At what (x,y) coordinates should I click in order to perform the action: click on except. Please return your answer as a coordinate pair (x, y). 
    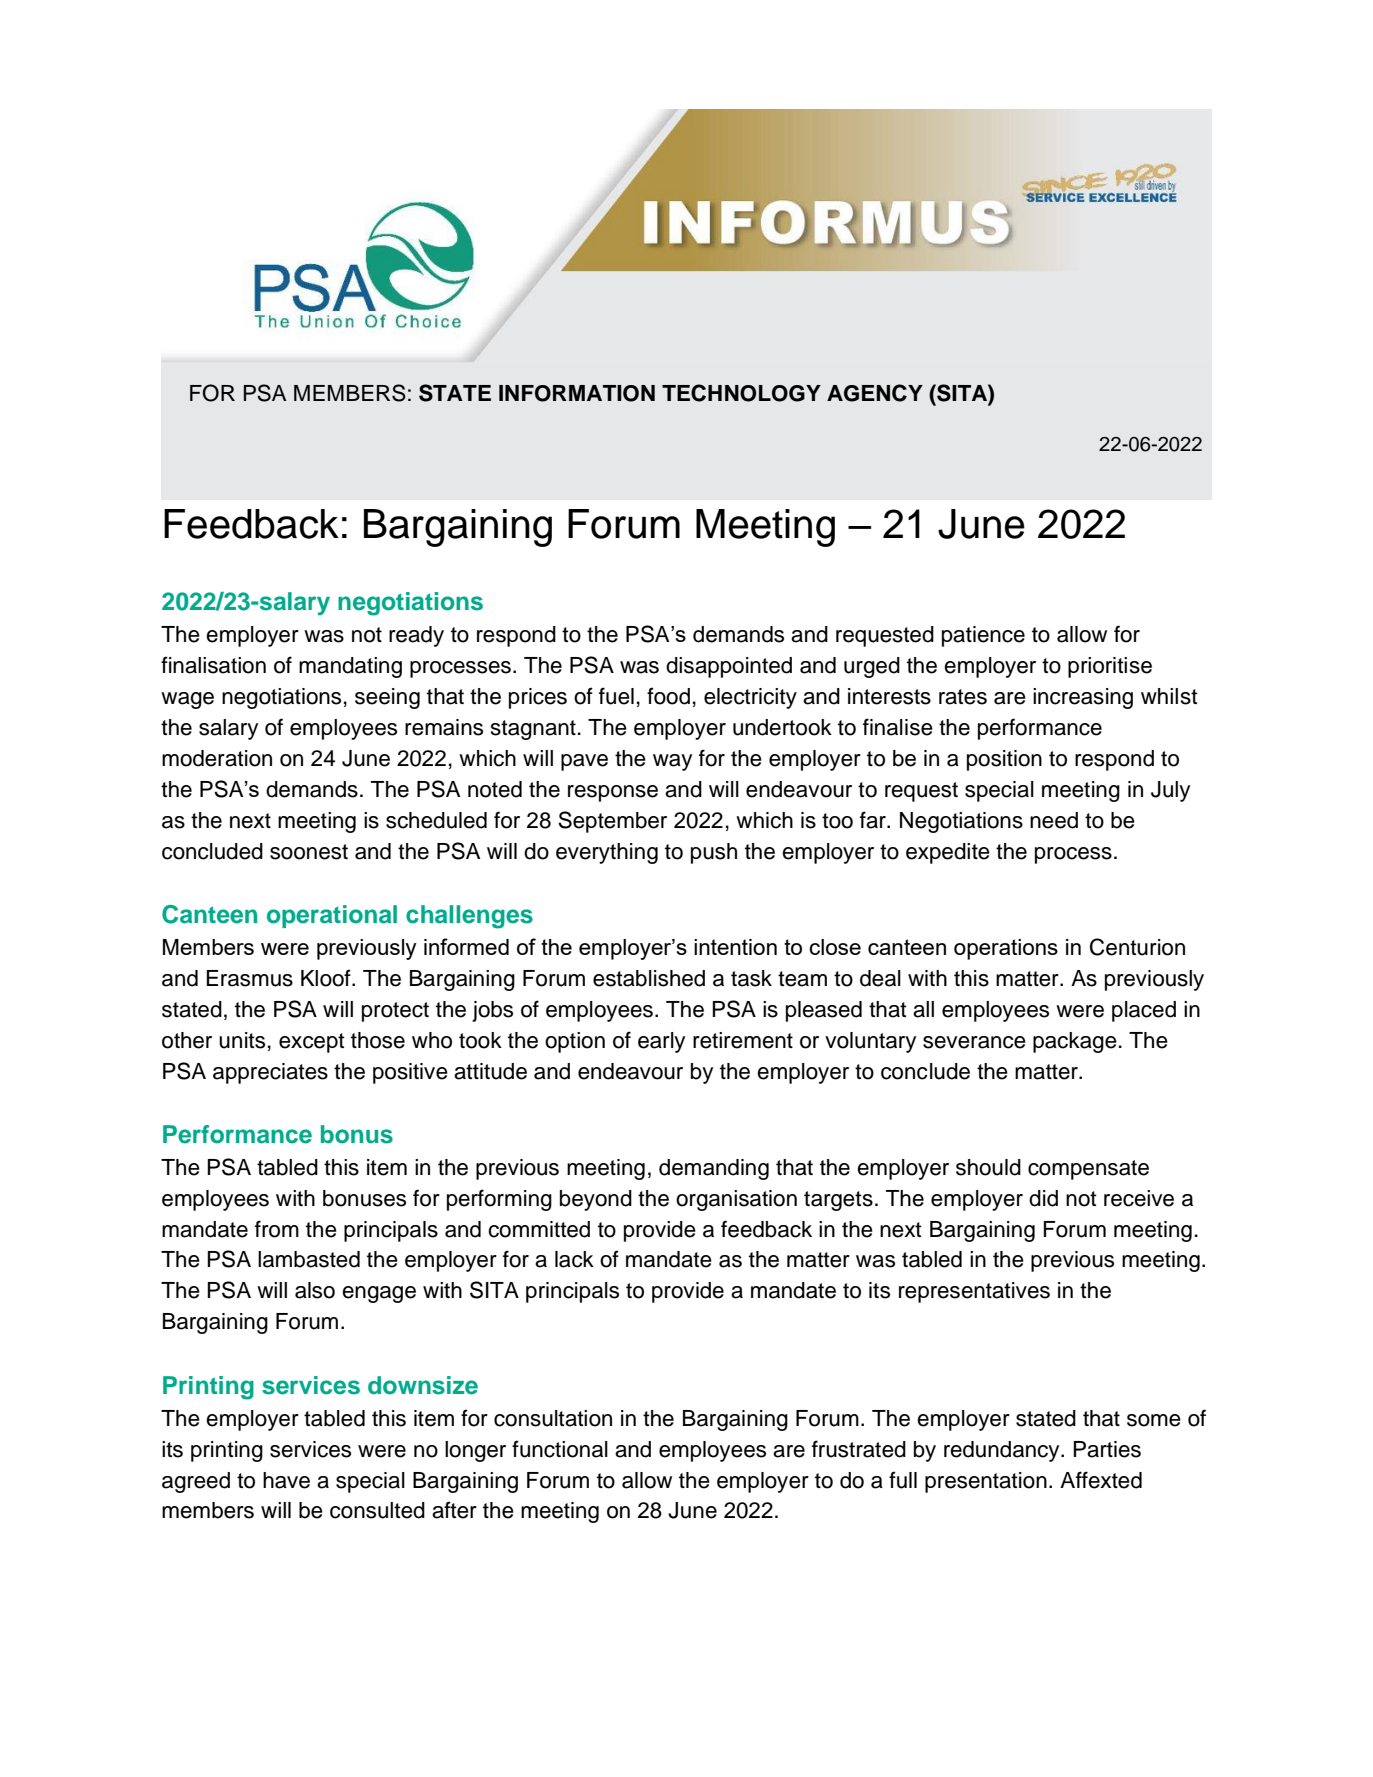
    Looking at the image, I should click on (312, 1043).
